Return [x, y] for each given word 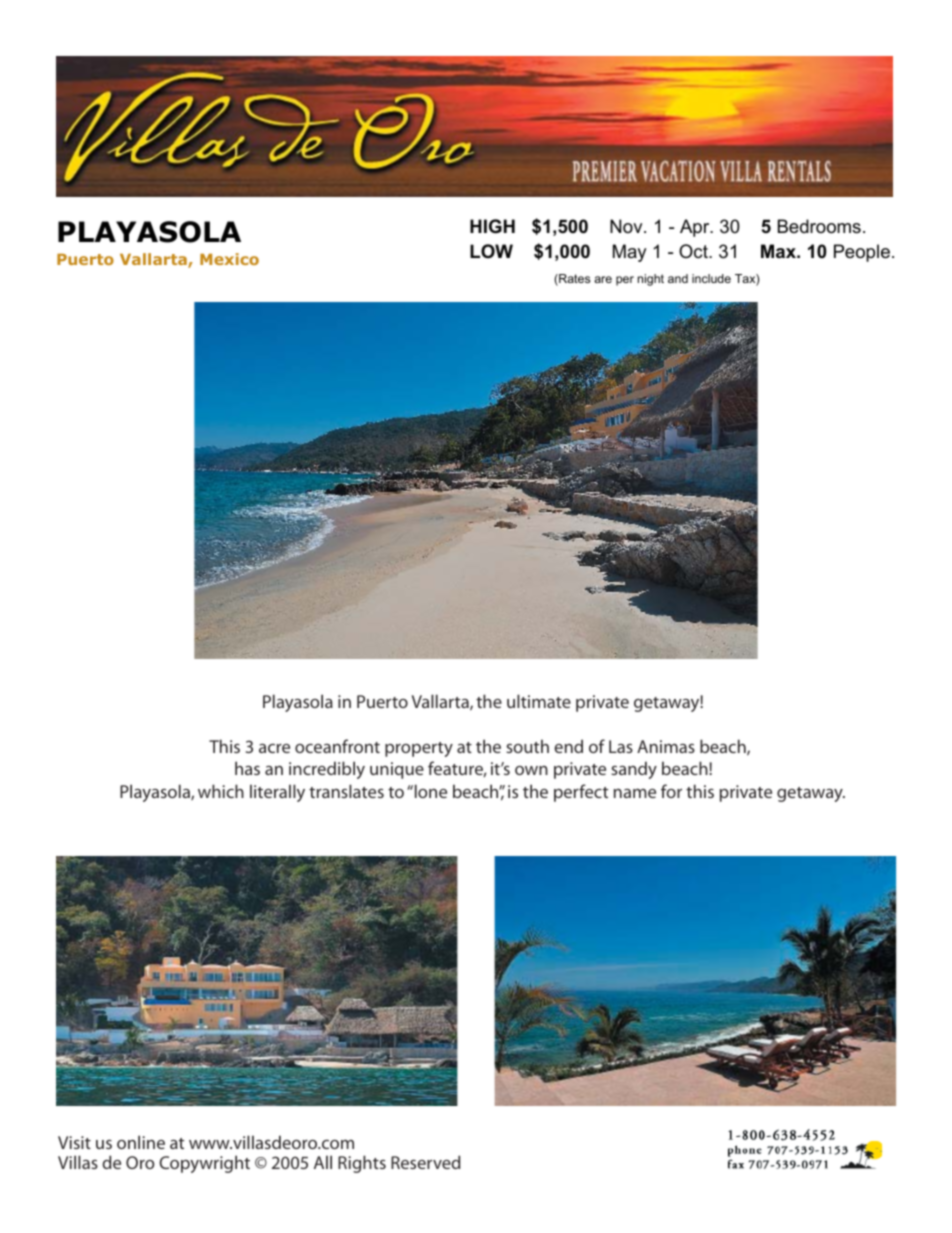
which [221, 791]
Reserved [426, 1162]
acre [274, 748]
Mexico [229, 259]
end [568, 746]
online [141, 1142]
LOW [491, 251]
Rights [362, 1164]
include [711, 278]
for [671, 791]
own [531, 770]
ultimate [539, 701]
